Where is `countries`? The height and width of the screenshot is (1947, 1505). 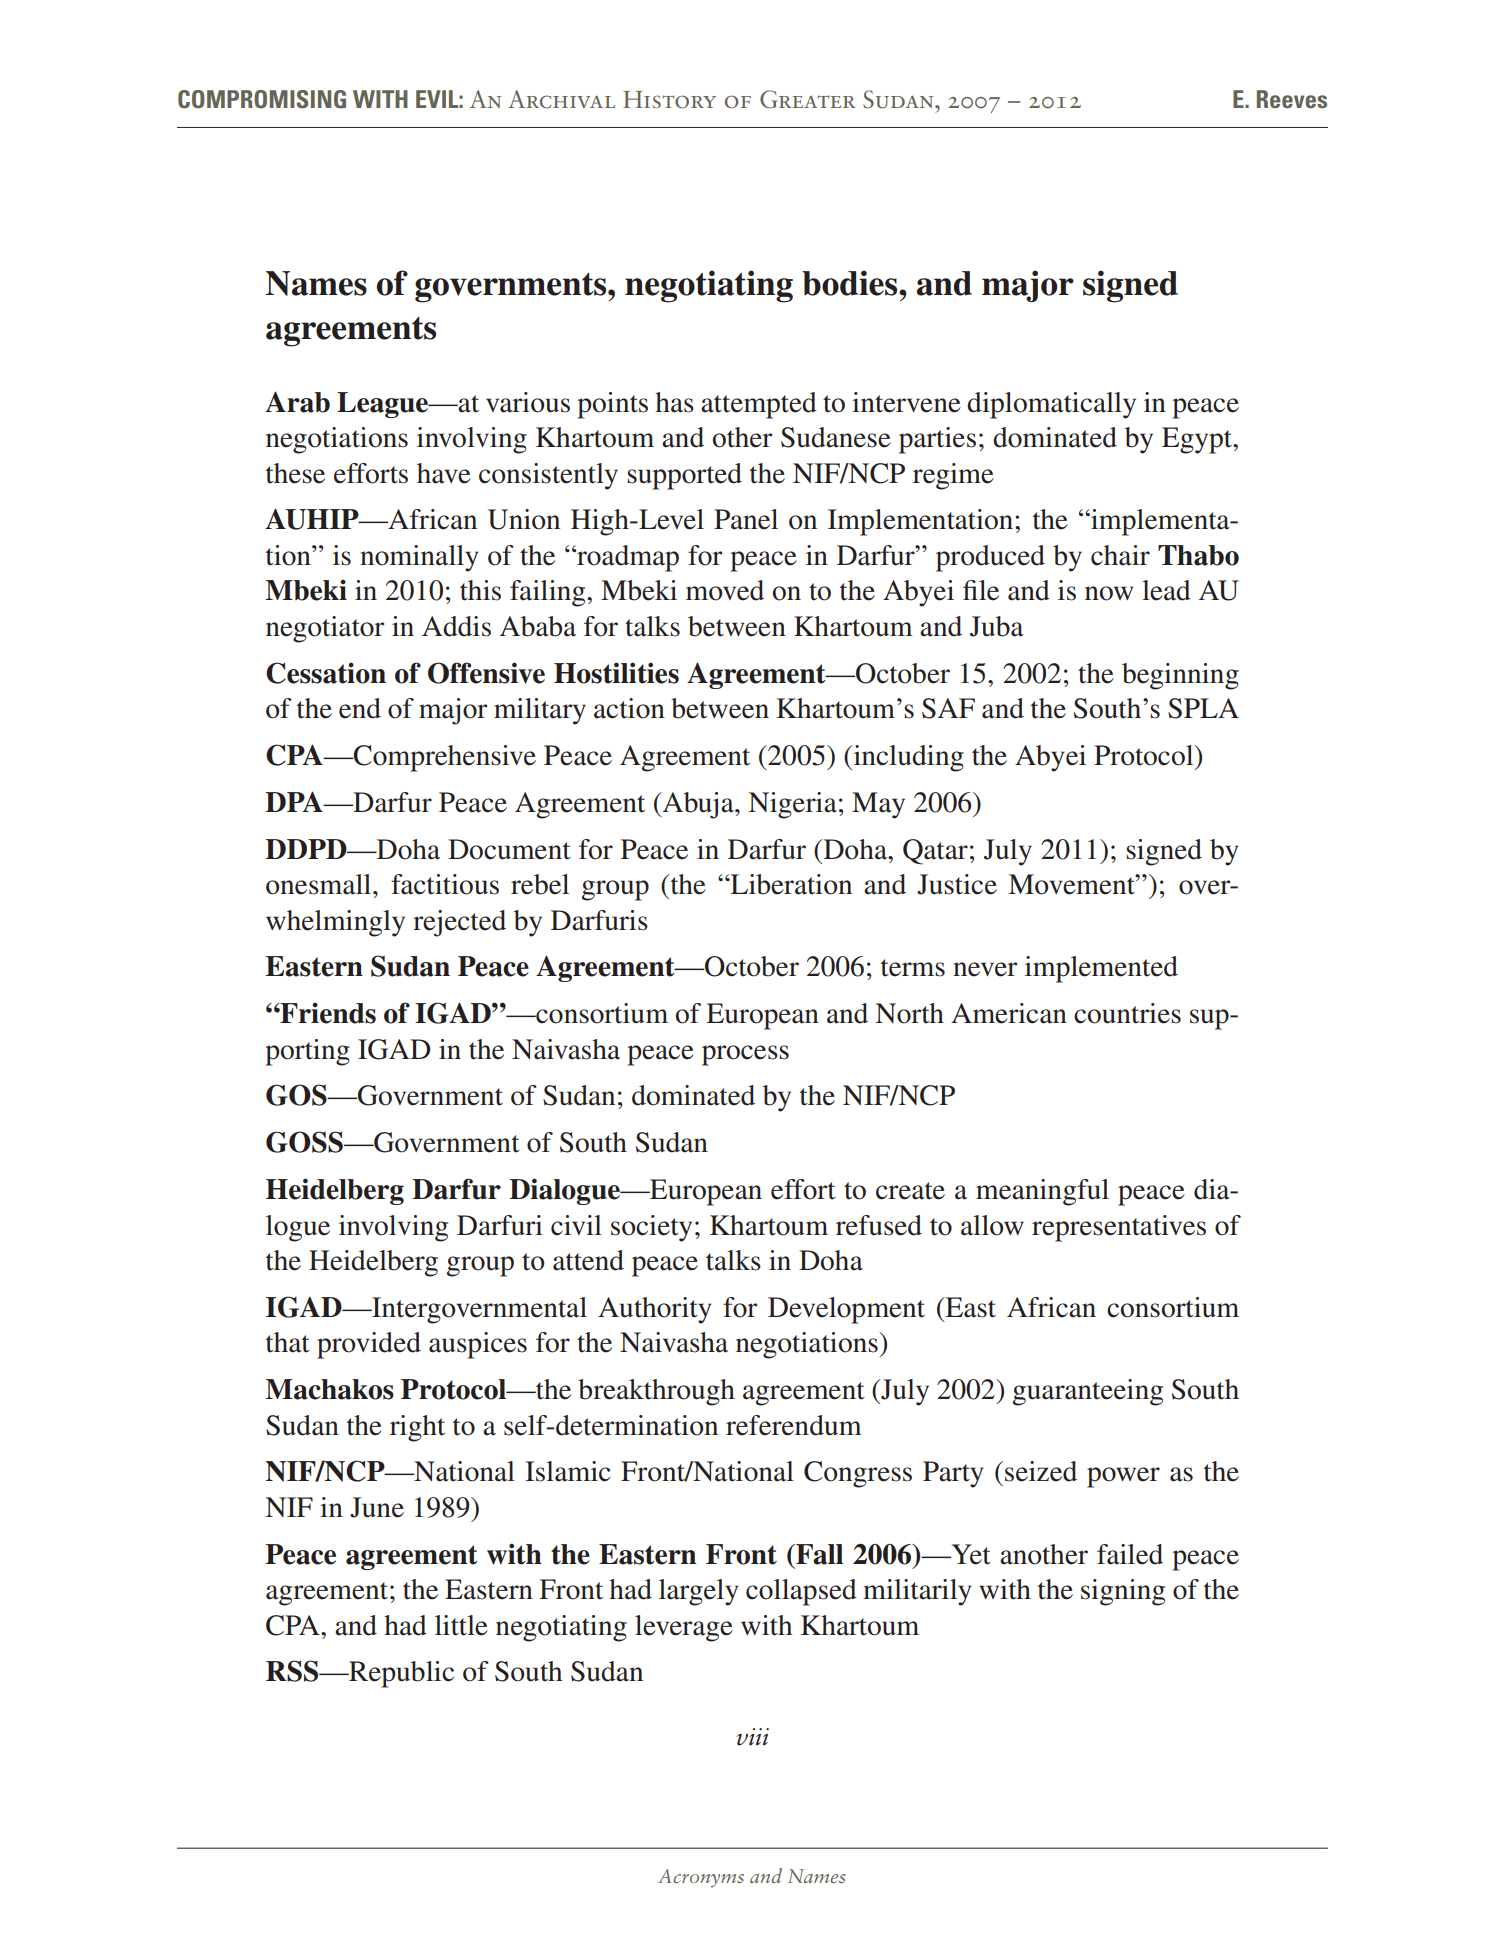
countries is located at coordinates (1127, 1013).
